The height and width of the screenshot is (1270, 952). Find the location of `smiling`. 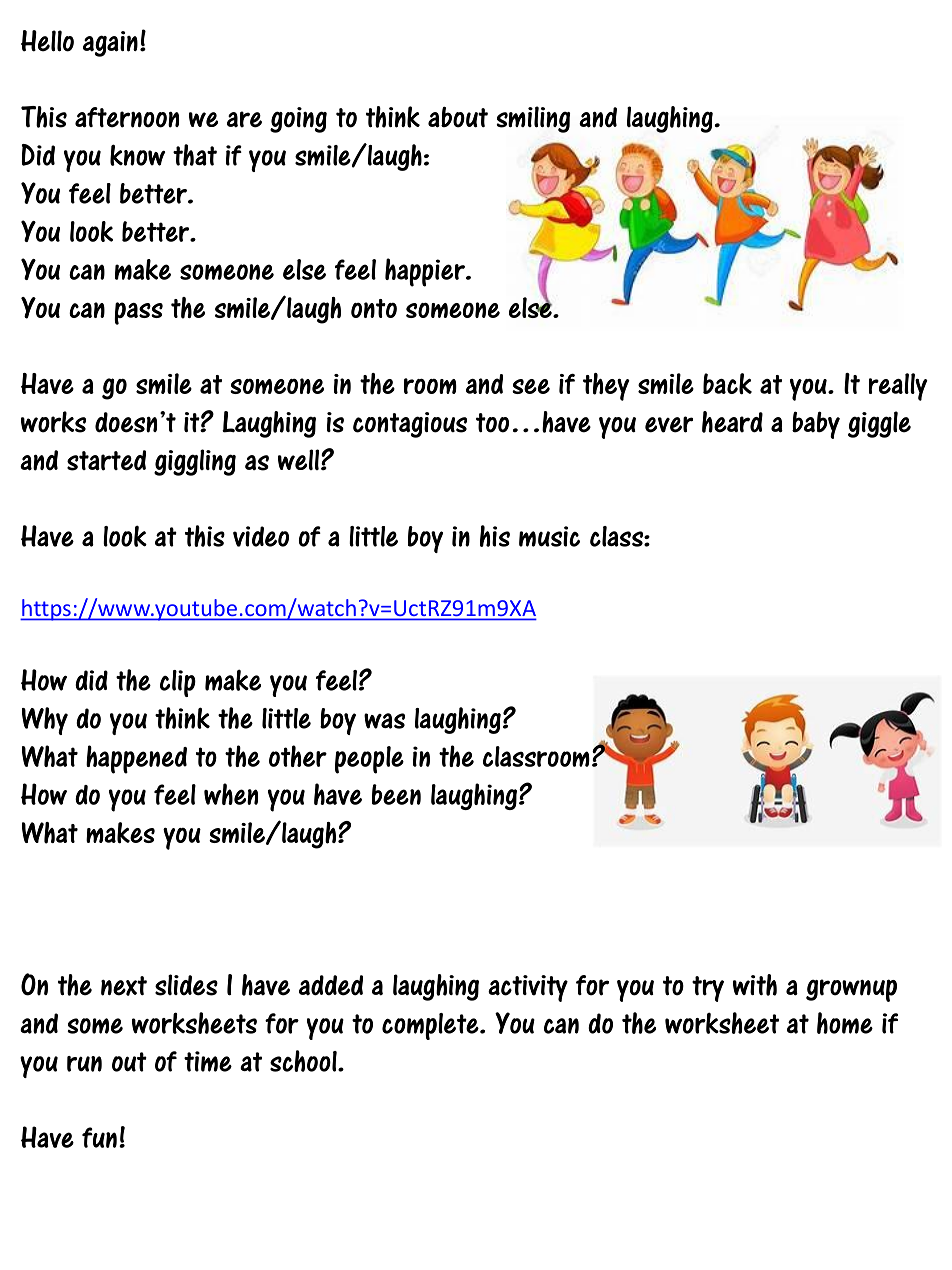

smiling is located at coordinates (533, 119).
